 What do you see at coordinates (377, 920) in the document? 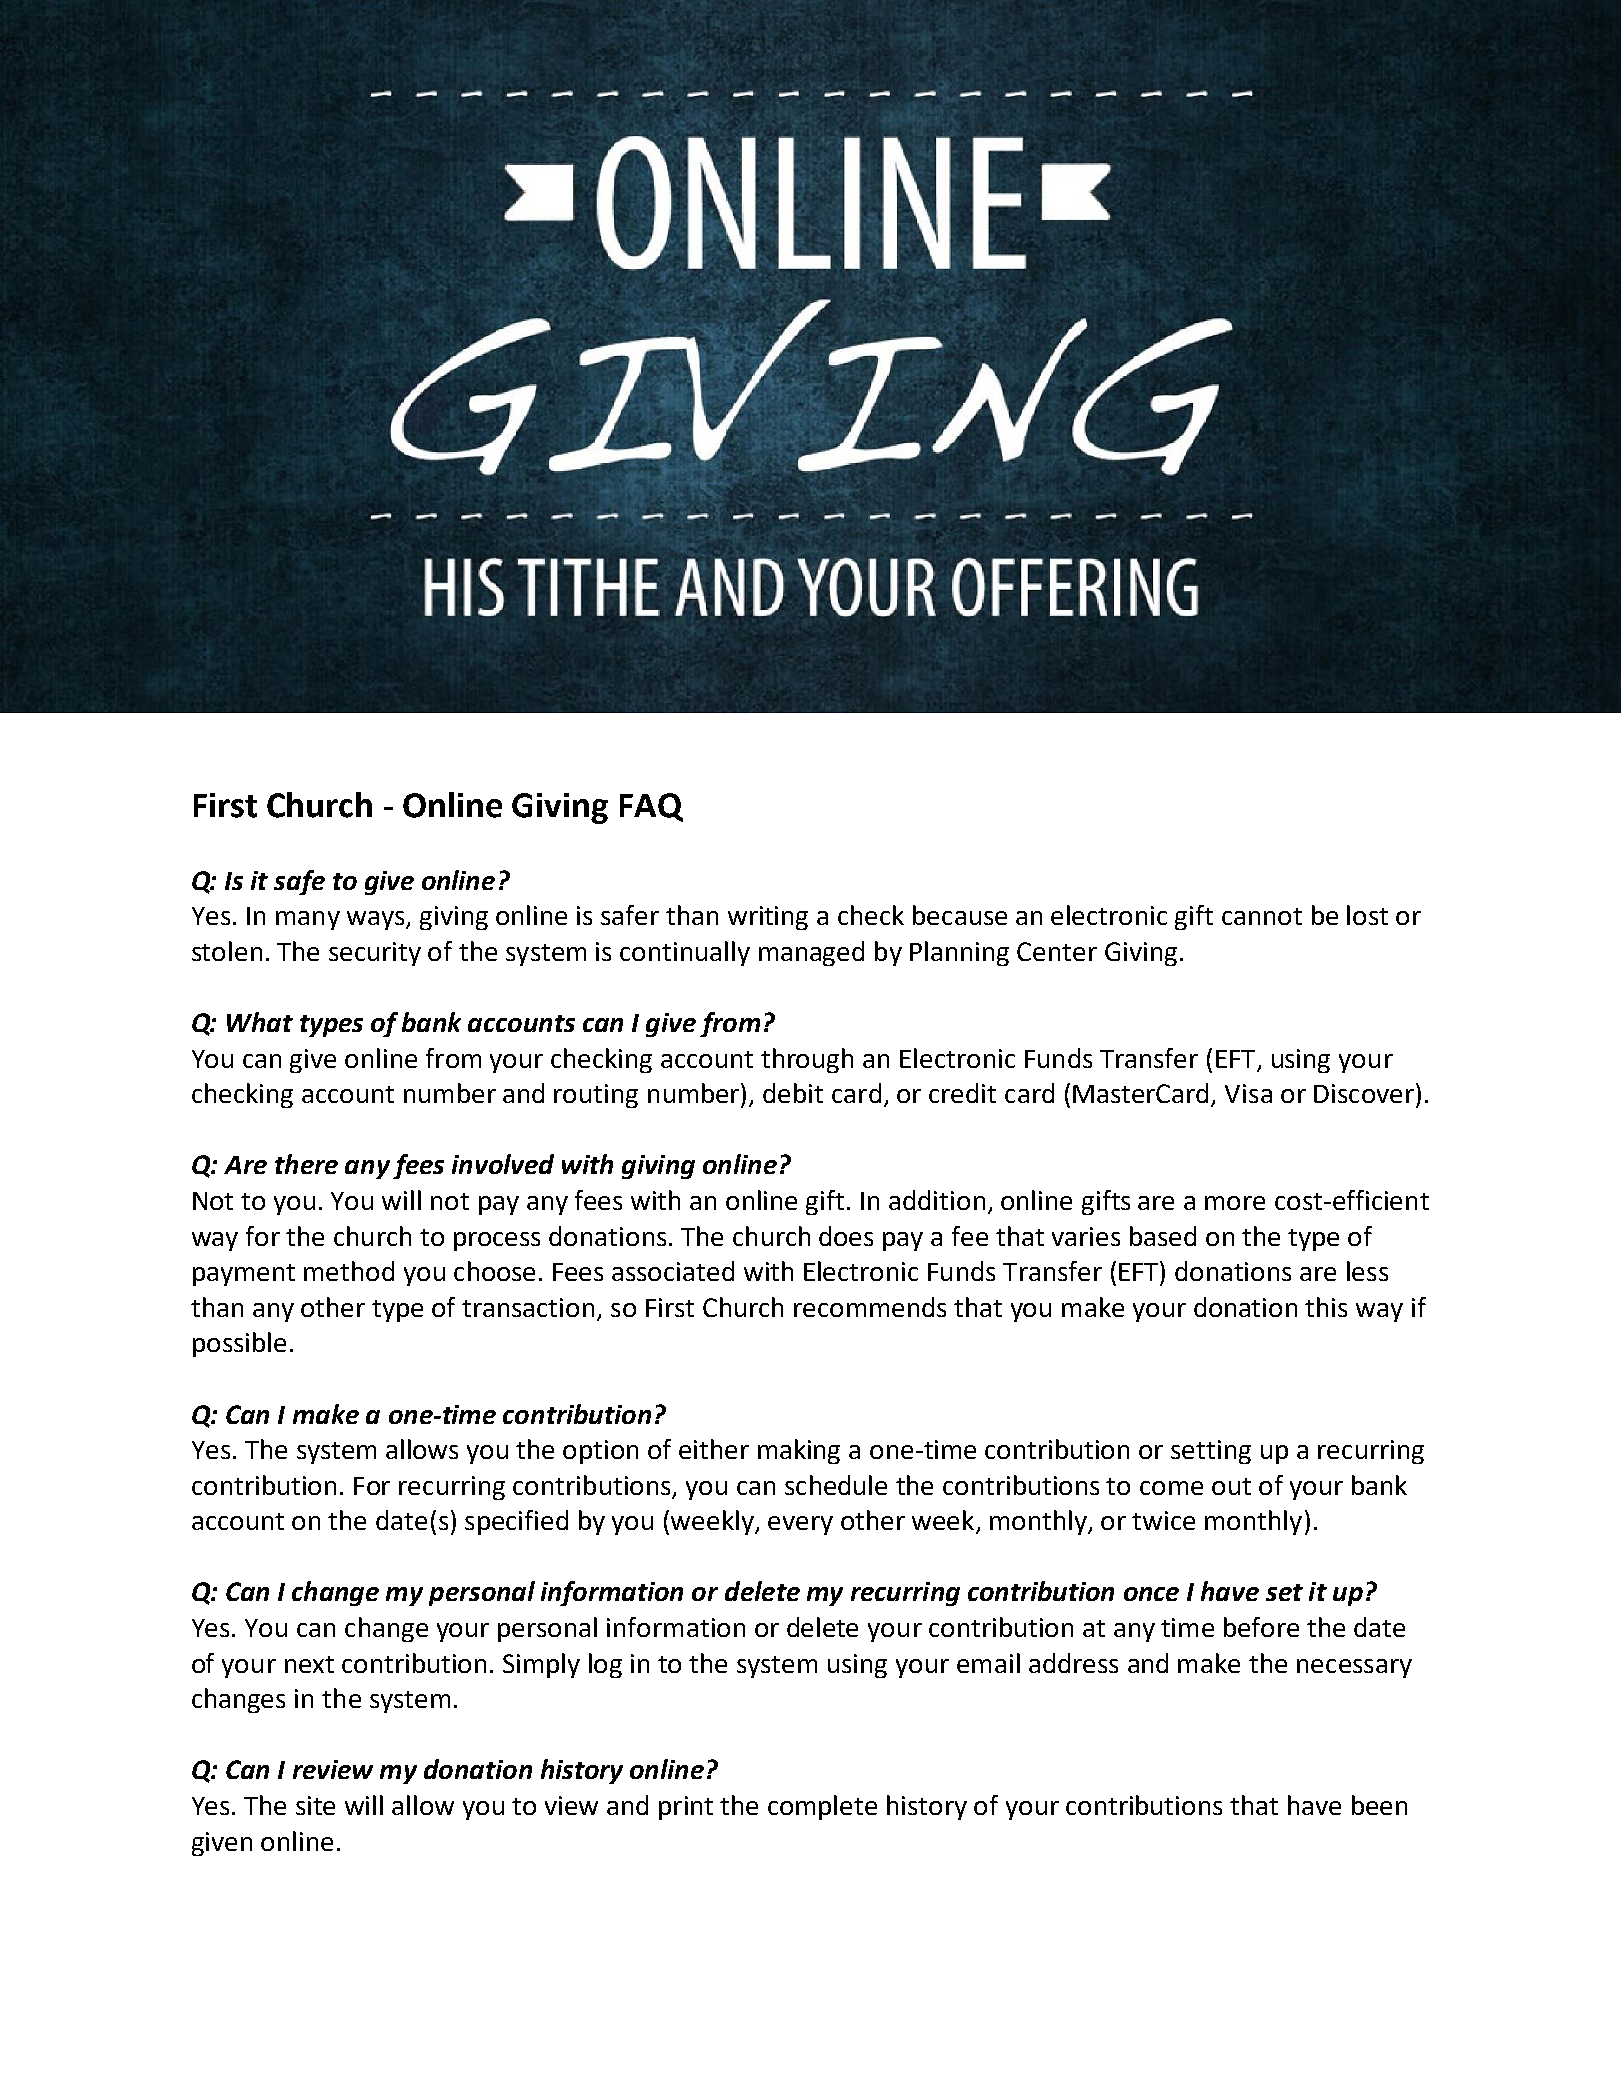
I see `ways` at bounding box center [377, 920].
